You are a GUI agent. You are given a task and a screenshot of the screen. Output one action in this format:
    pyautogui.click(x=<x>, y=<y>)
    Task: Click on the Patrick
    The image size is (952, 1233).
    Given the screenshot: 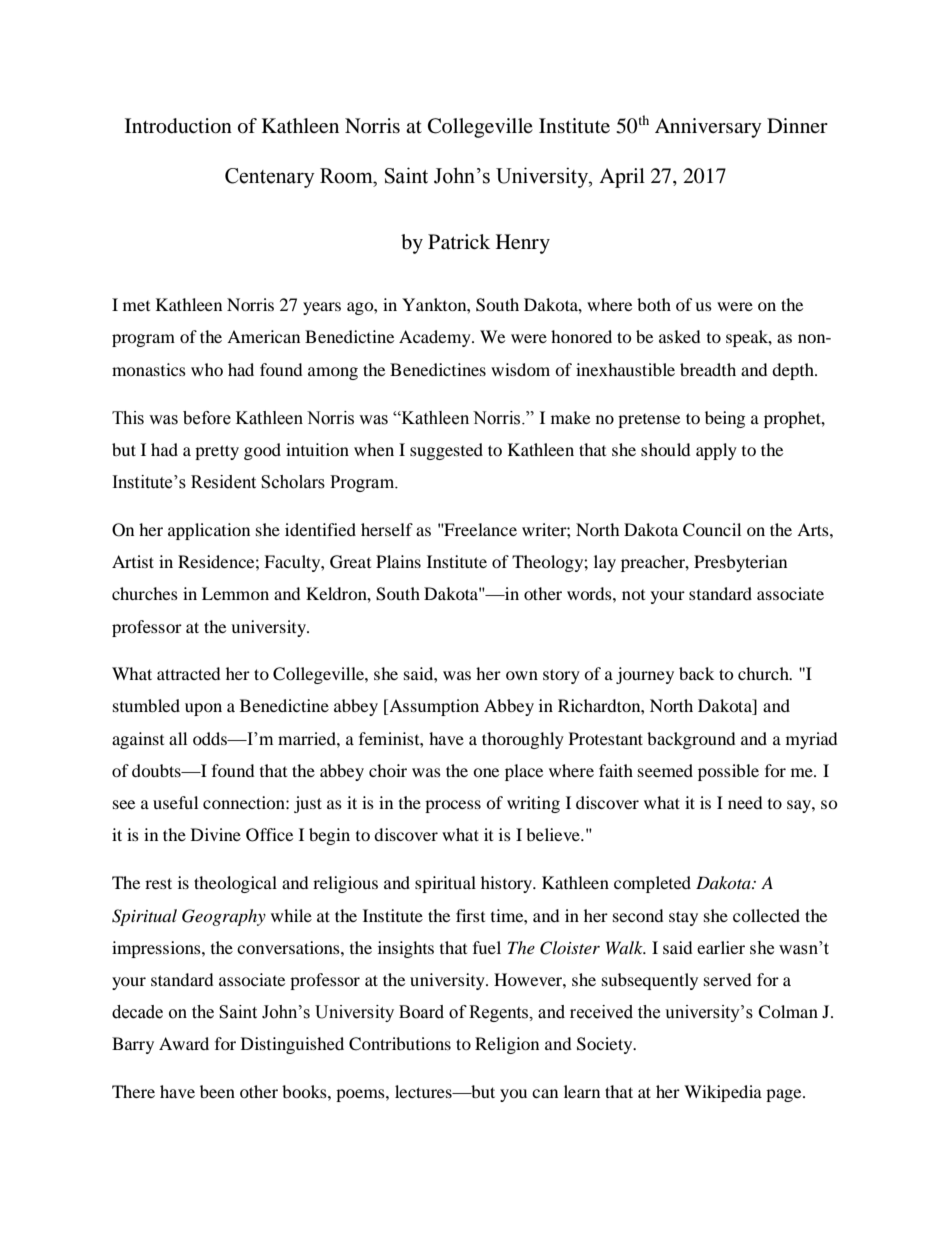 What is the action you would take?
    pyautogui.click(x=459, y=242)
